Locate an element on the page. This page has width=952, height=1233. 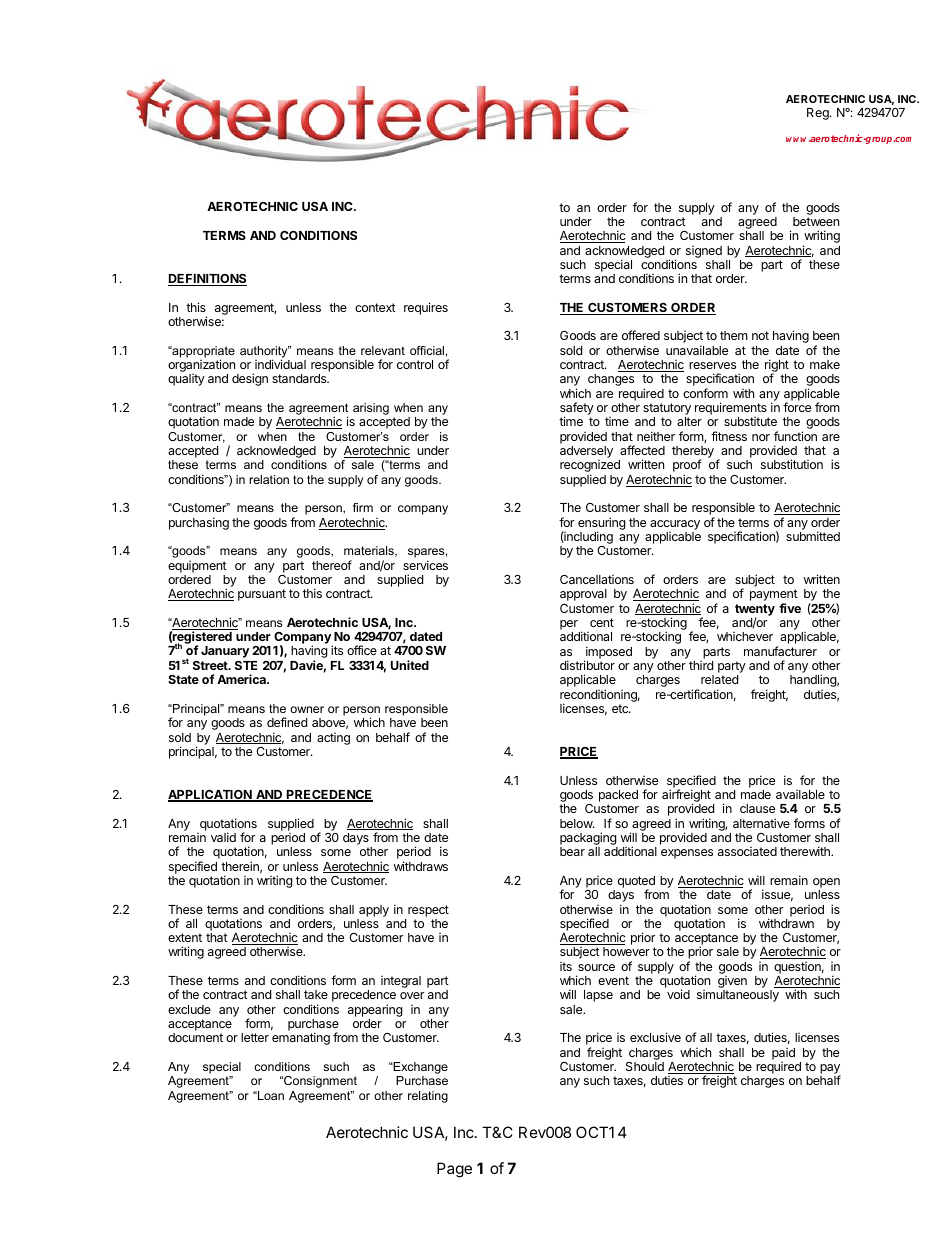
letter is located at coordinates (255, 1037).
